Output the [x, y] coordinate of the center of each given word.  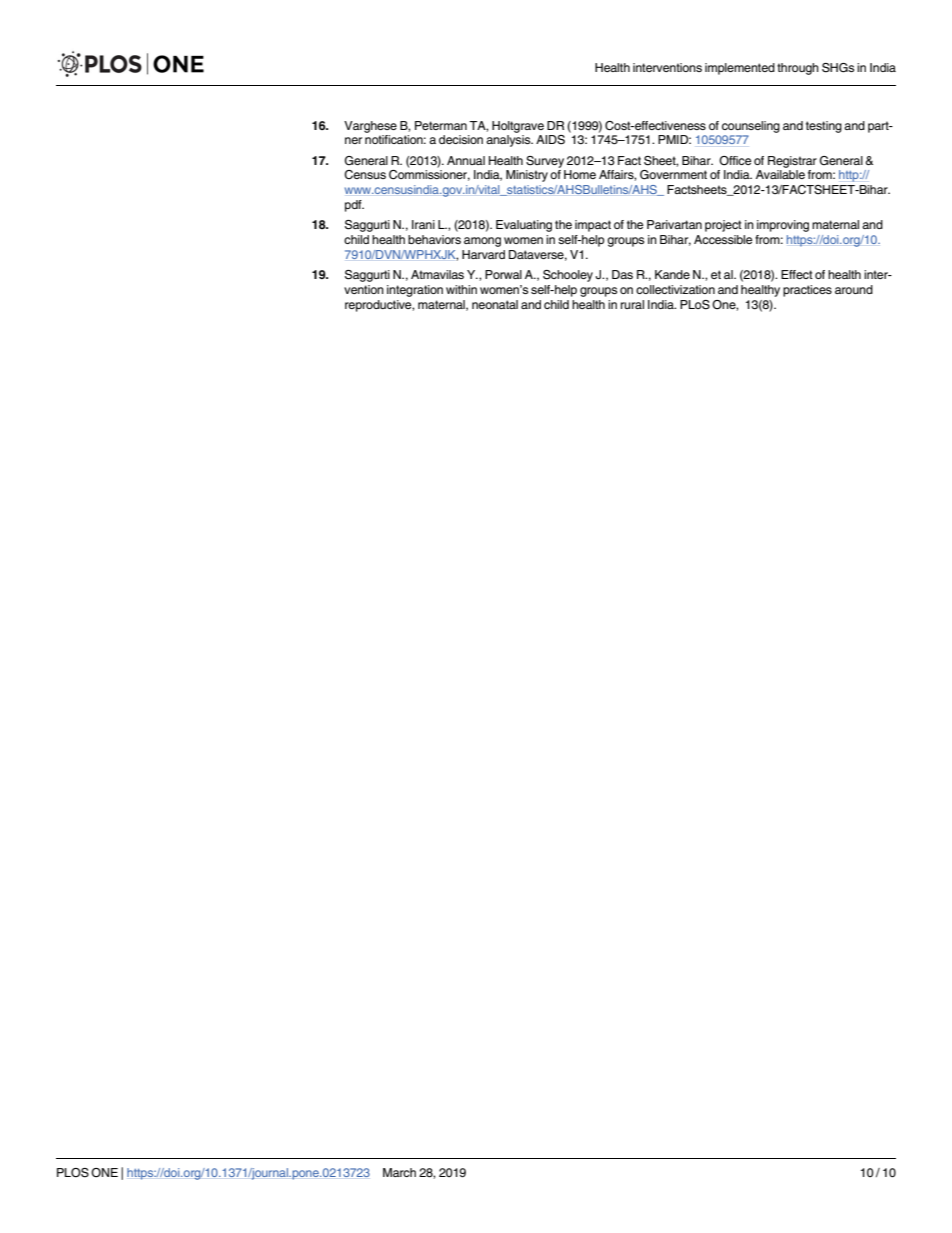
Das [622, 274]
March [399, 1172]
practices [807, 291]
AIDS [550, 140]
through [798, 69]
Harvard [483, 254]
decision [461, 139]
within [461, 289]
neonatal [495, 304]
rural [632, 304]
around [854, 289]
